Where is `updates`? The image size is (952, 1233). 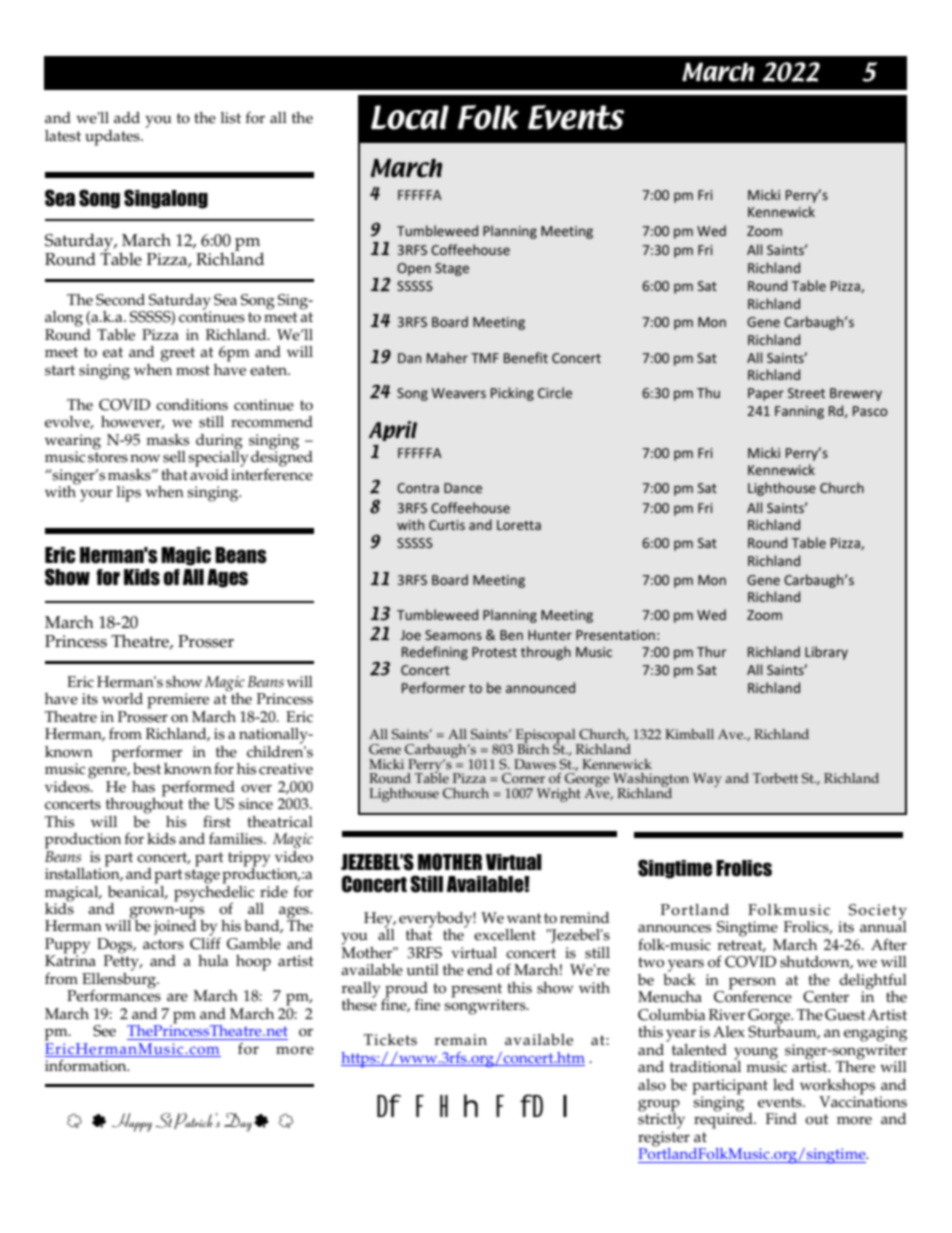
updates is located at coordinates (113, 138).
